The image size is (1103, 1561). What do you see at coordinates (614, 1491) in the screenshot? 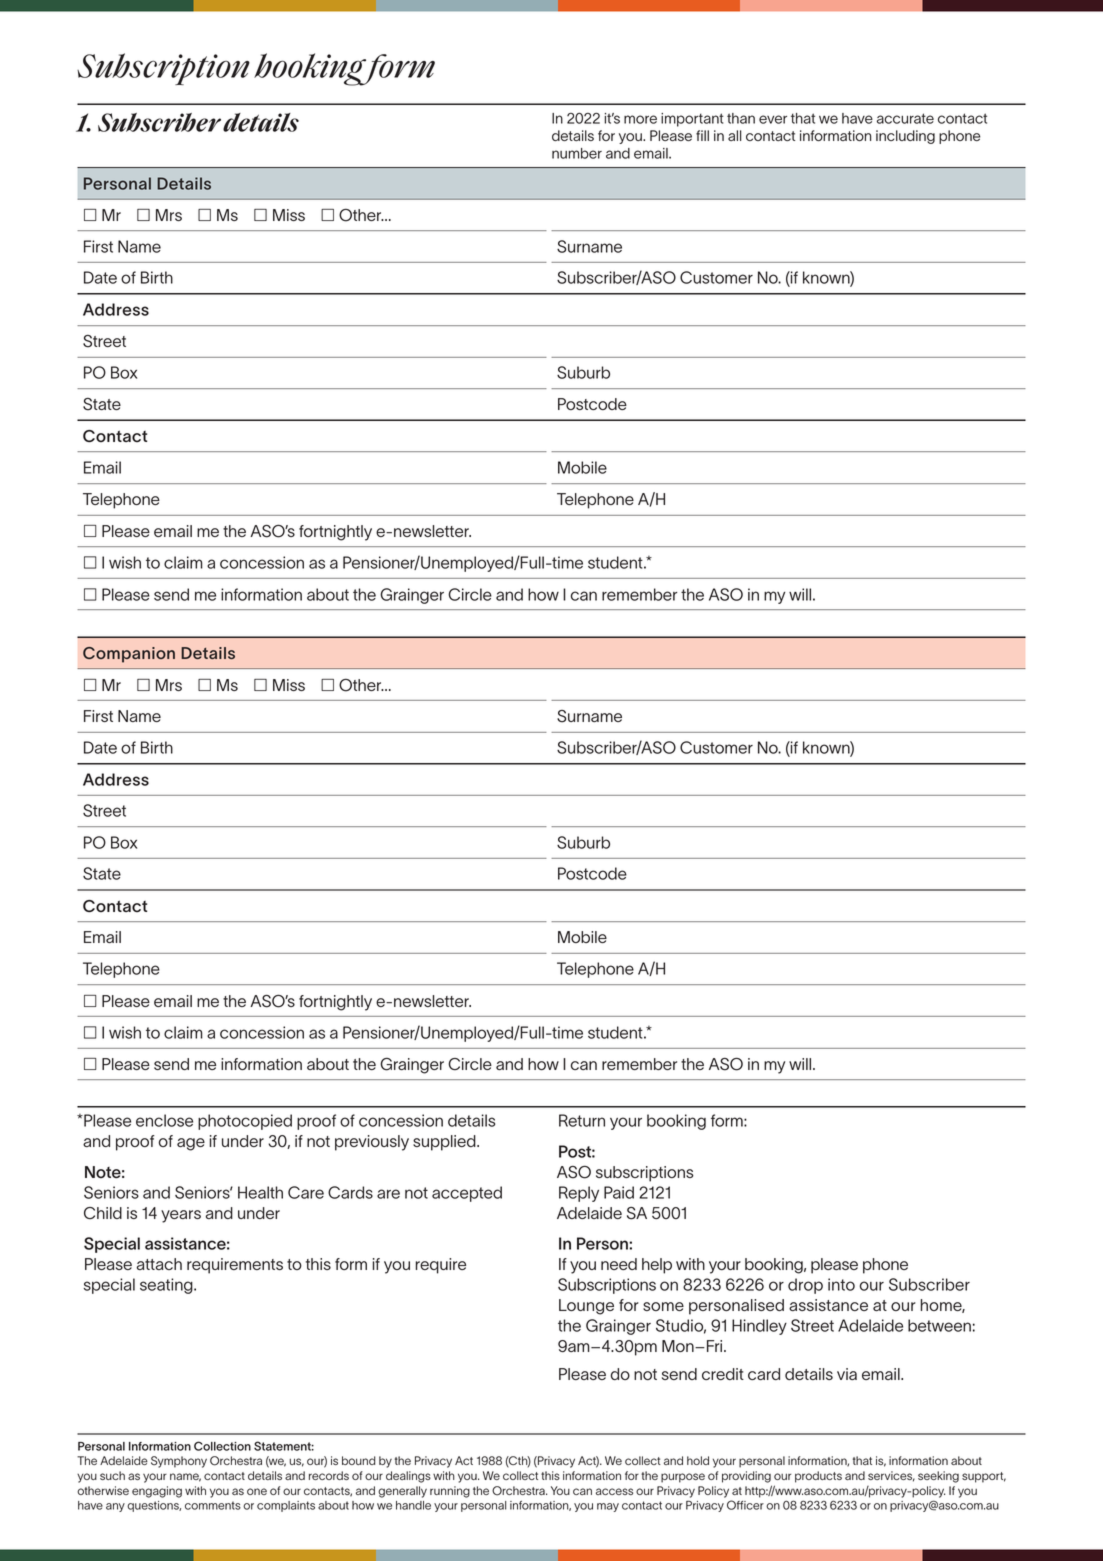
I see `access` at bounding box center [614, 1491].
